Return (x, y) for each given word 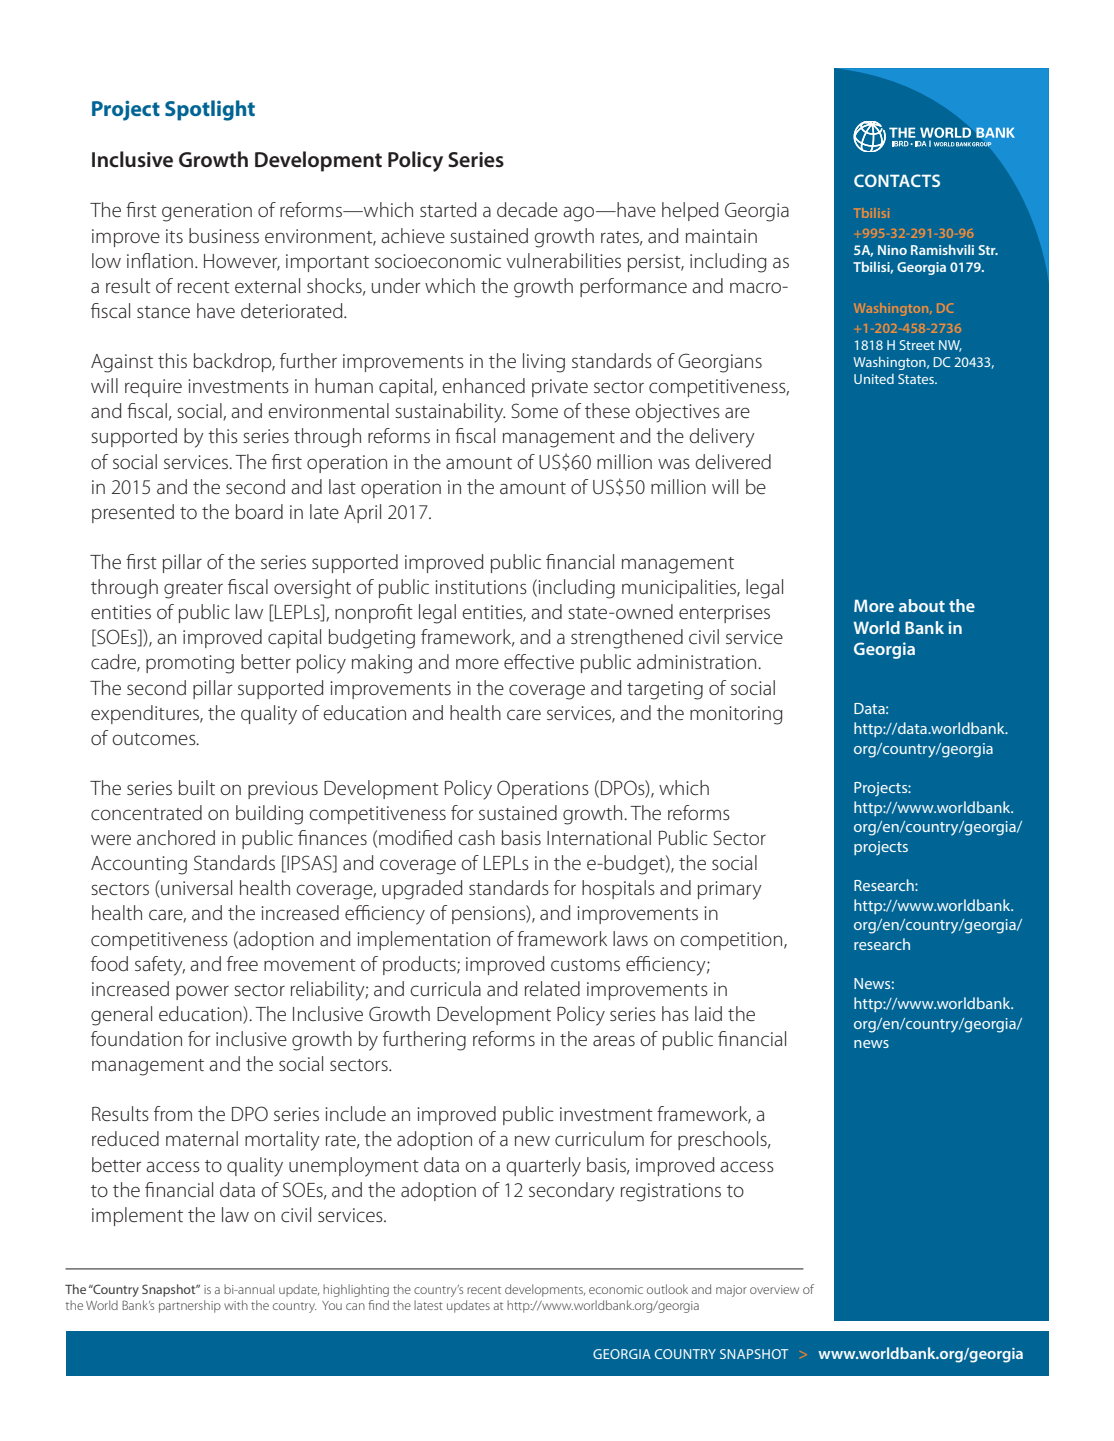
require (153, 388)
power (202, 992)
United (874, 379)
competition (732, 941)
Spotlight (210, 110)
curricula (445, 988)
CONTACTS (897, 180)
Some (534, 410)
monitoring (736, 715)
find (378, 1305)
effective (539, 661)
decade (527, 209)
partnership (190, 1306)
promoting (190, 664)
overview (774, 1289)
